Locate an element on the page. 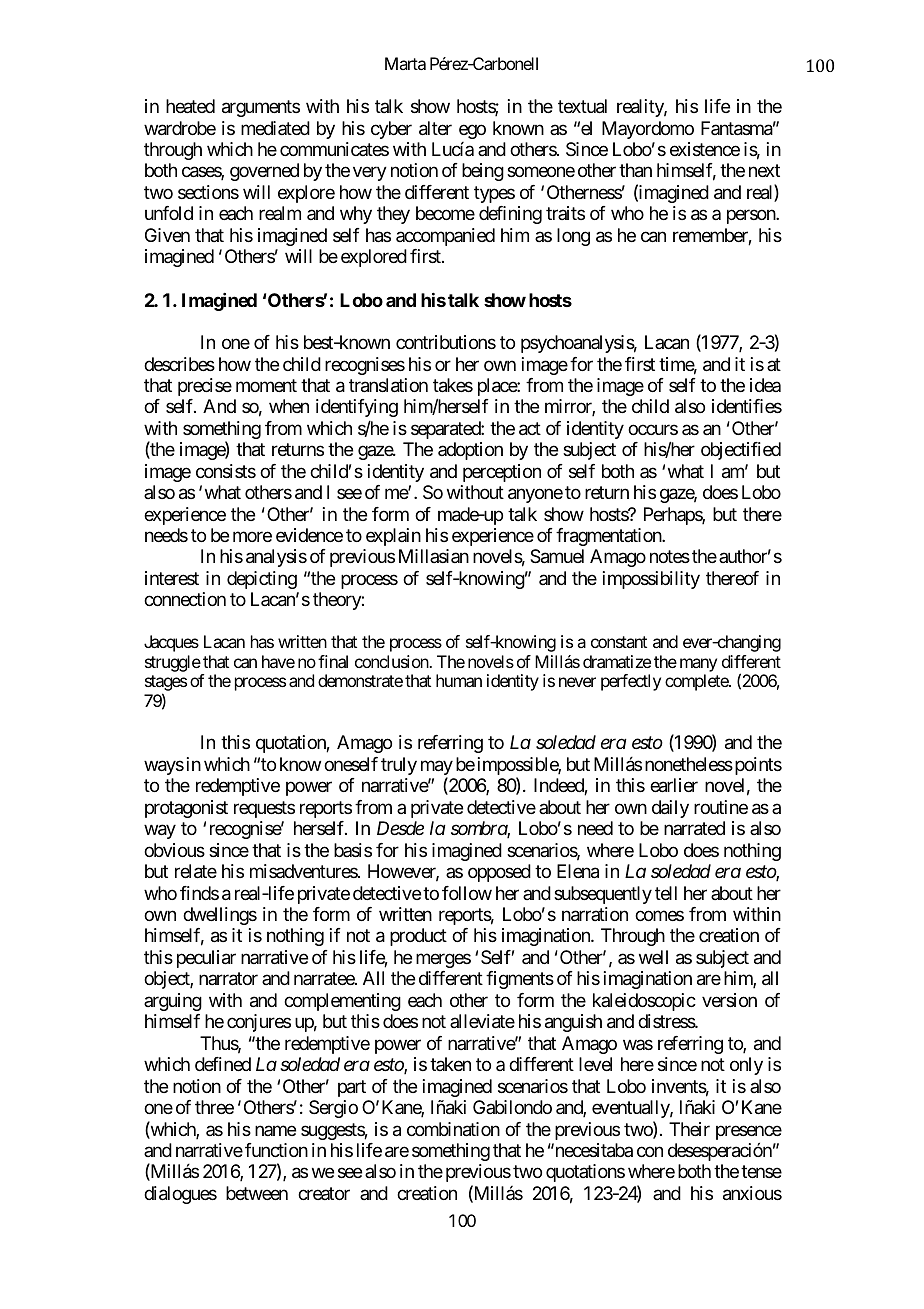  ego is located at coordinates (472, 131).
